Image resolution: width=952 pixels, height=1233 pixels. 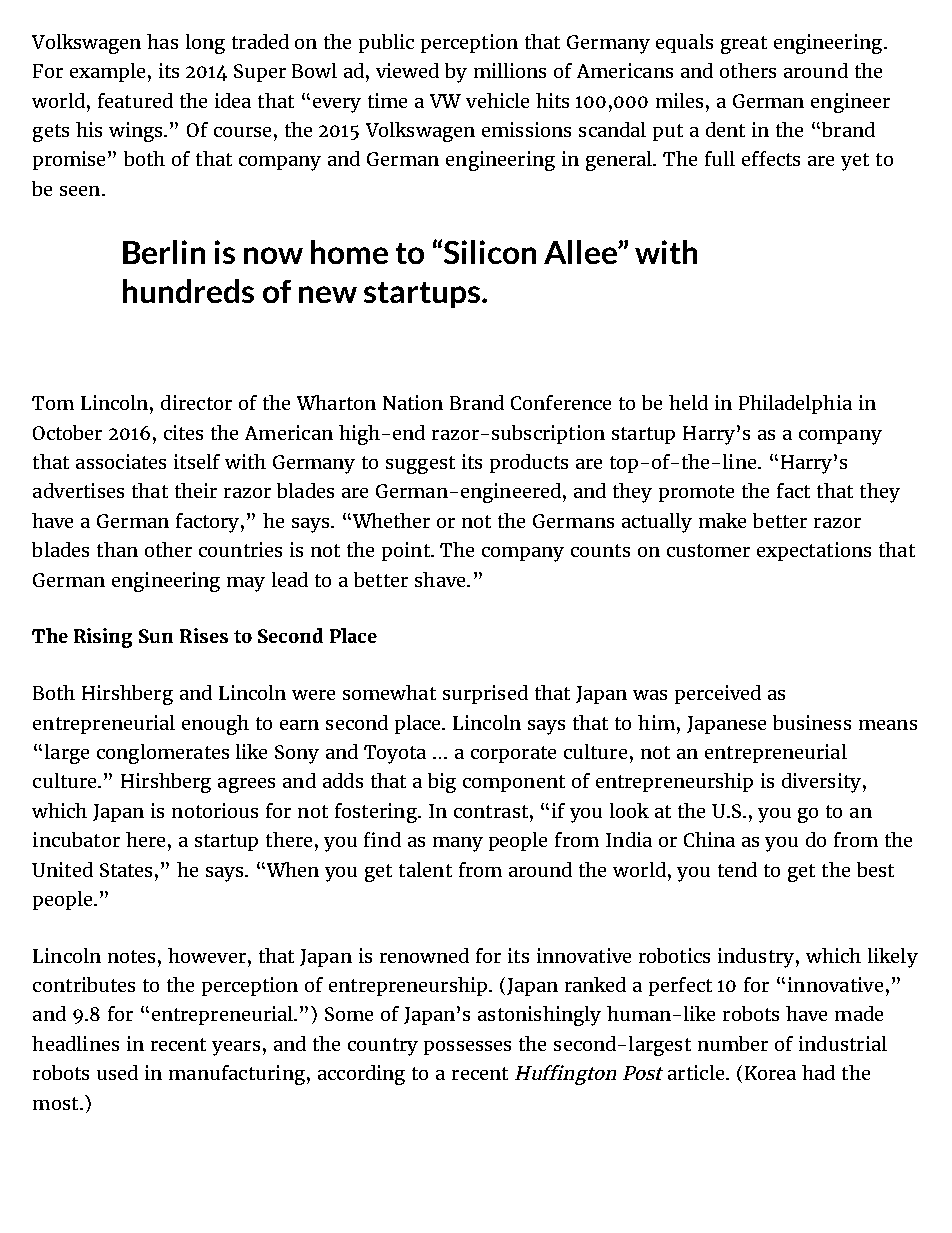 What do you see at coordinates (510, 70) in the screenshot?
I see `millions` at bounding box center [510, 70].
